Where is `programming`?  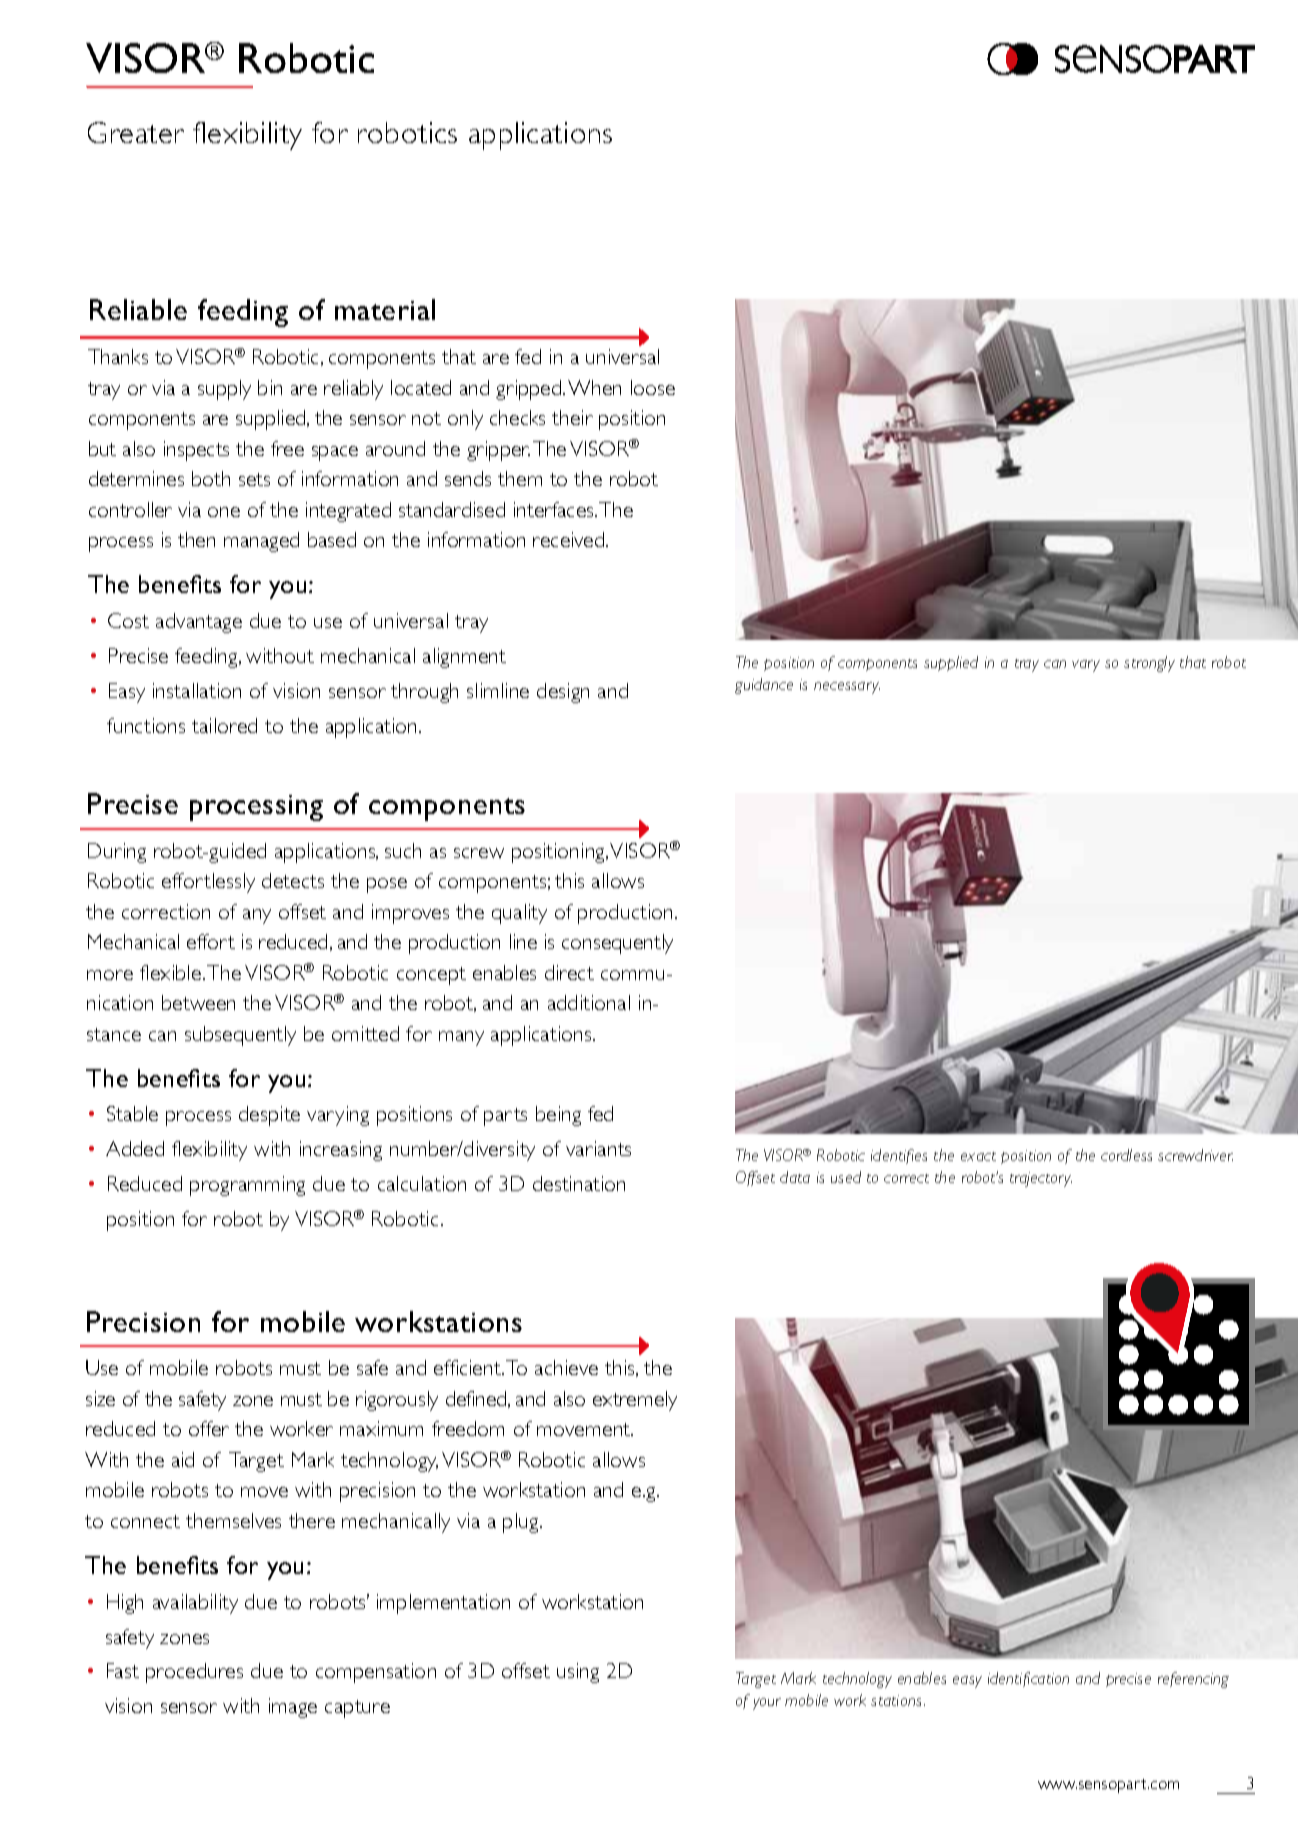
programming is located at coordinates (247, 1186).
